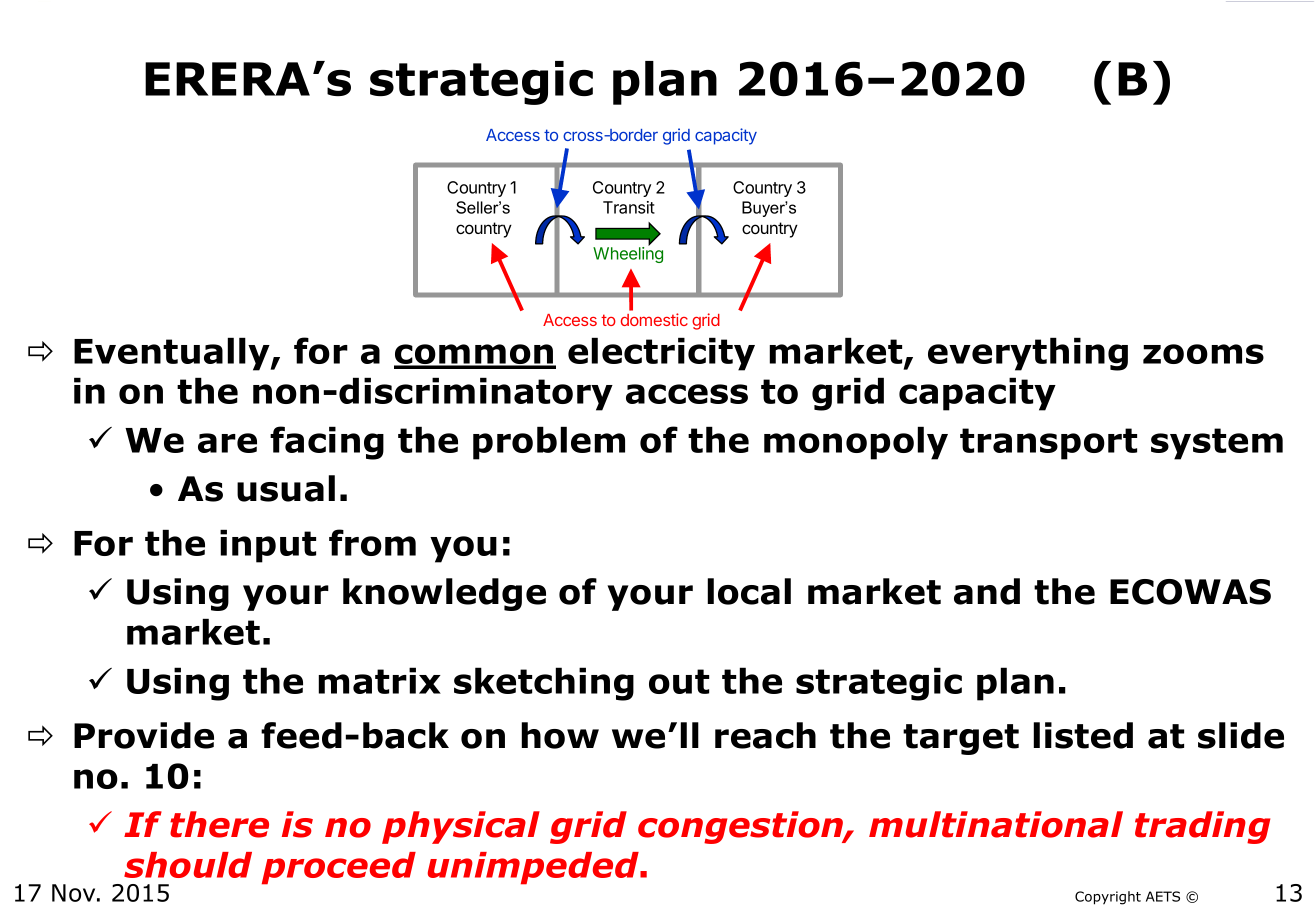  Describe the element at coordinates (628, 254) in the screenshot. I see `Wheeling` at that location.
